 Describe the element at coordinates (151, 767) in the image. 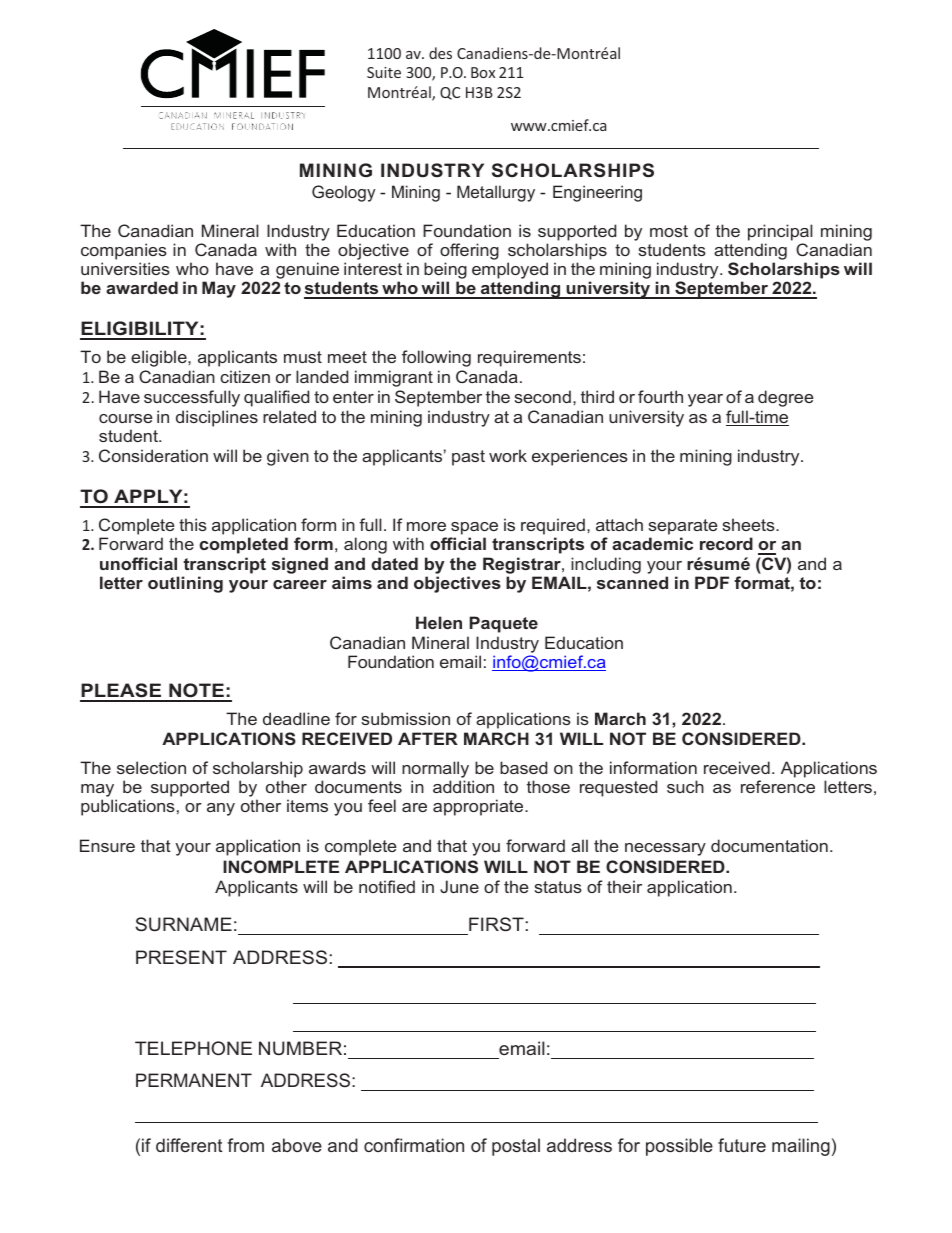

I see `selection` at that location.
